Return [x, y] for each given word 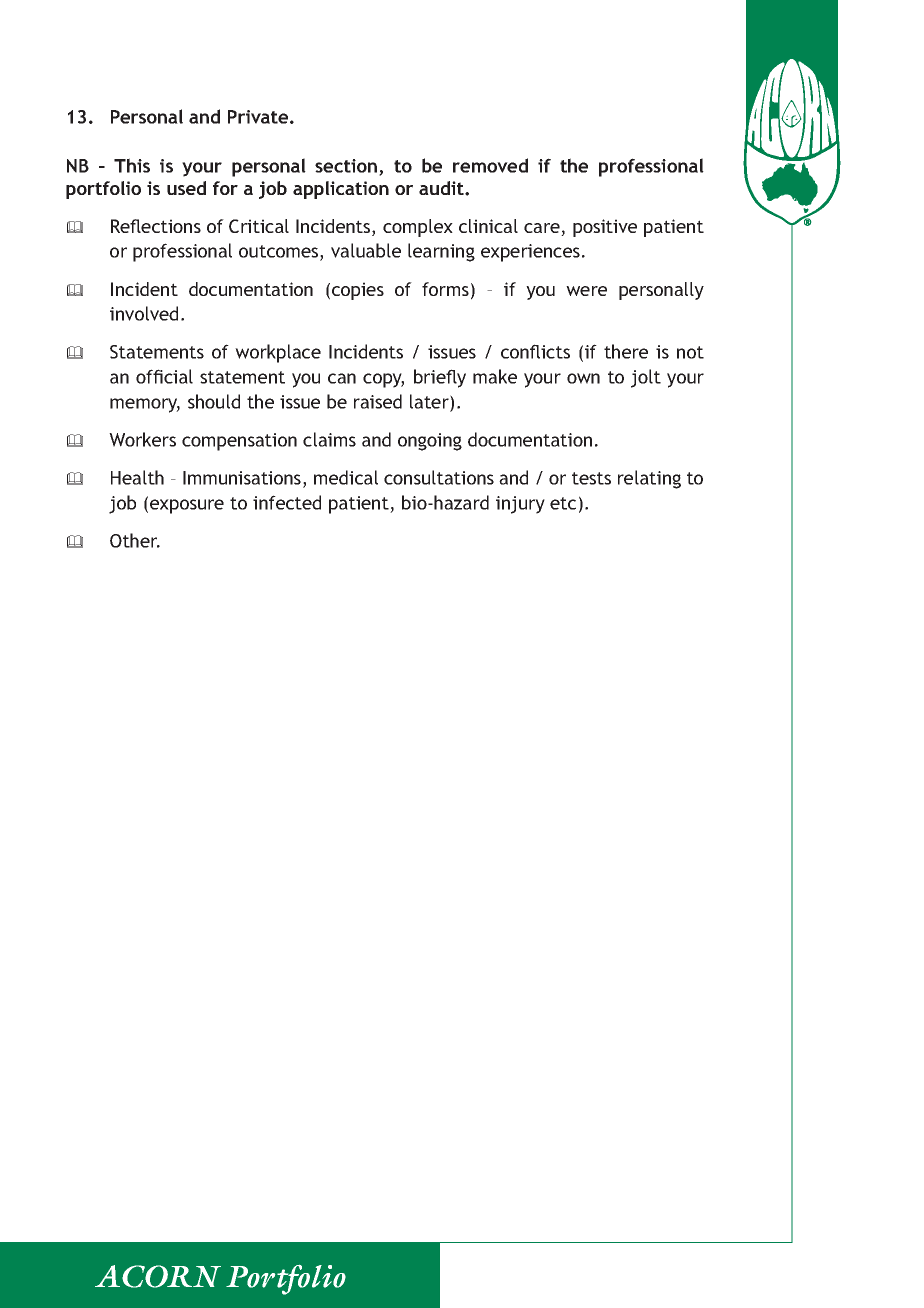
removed [490, 165]
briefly [440, 378]
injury [520, 505]
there [626, 351]
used [186, 188]
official [164, 376]
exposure [187, 506]
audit [442, 188]
